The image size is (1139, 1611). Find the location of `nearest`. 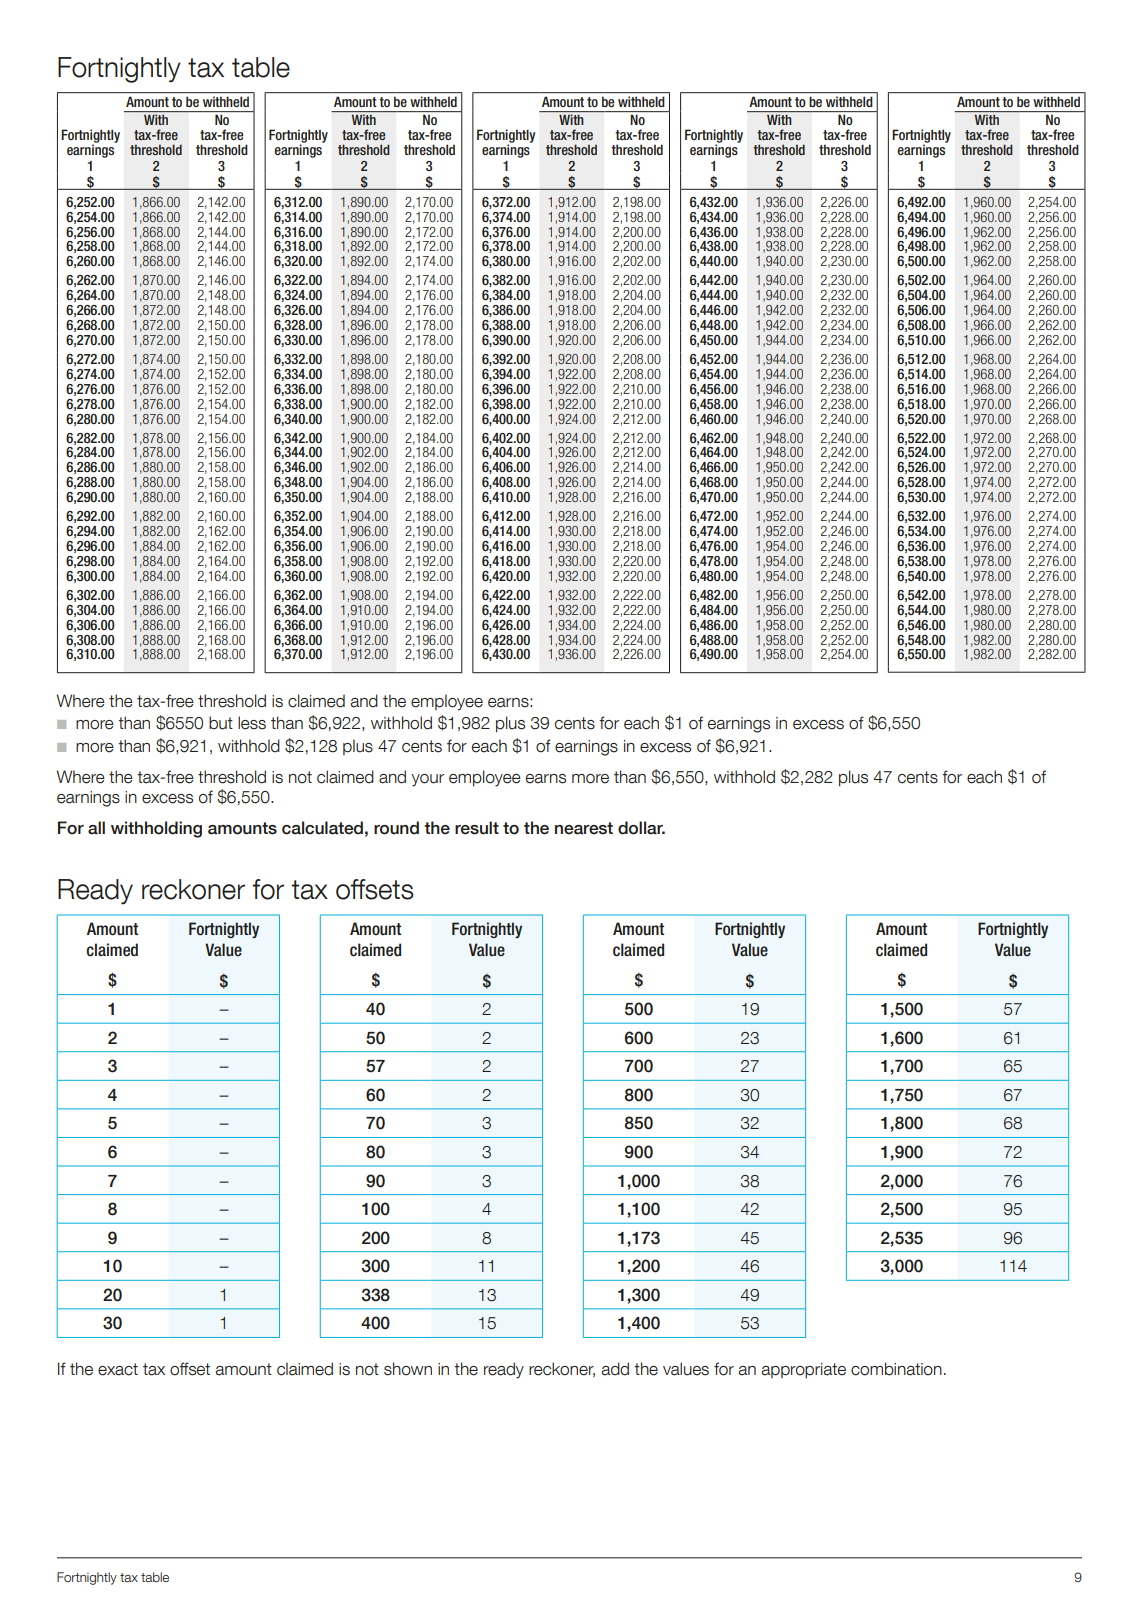

nearest is located at coordinates (584, 828).
